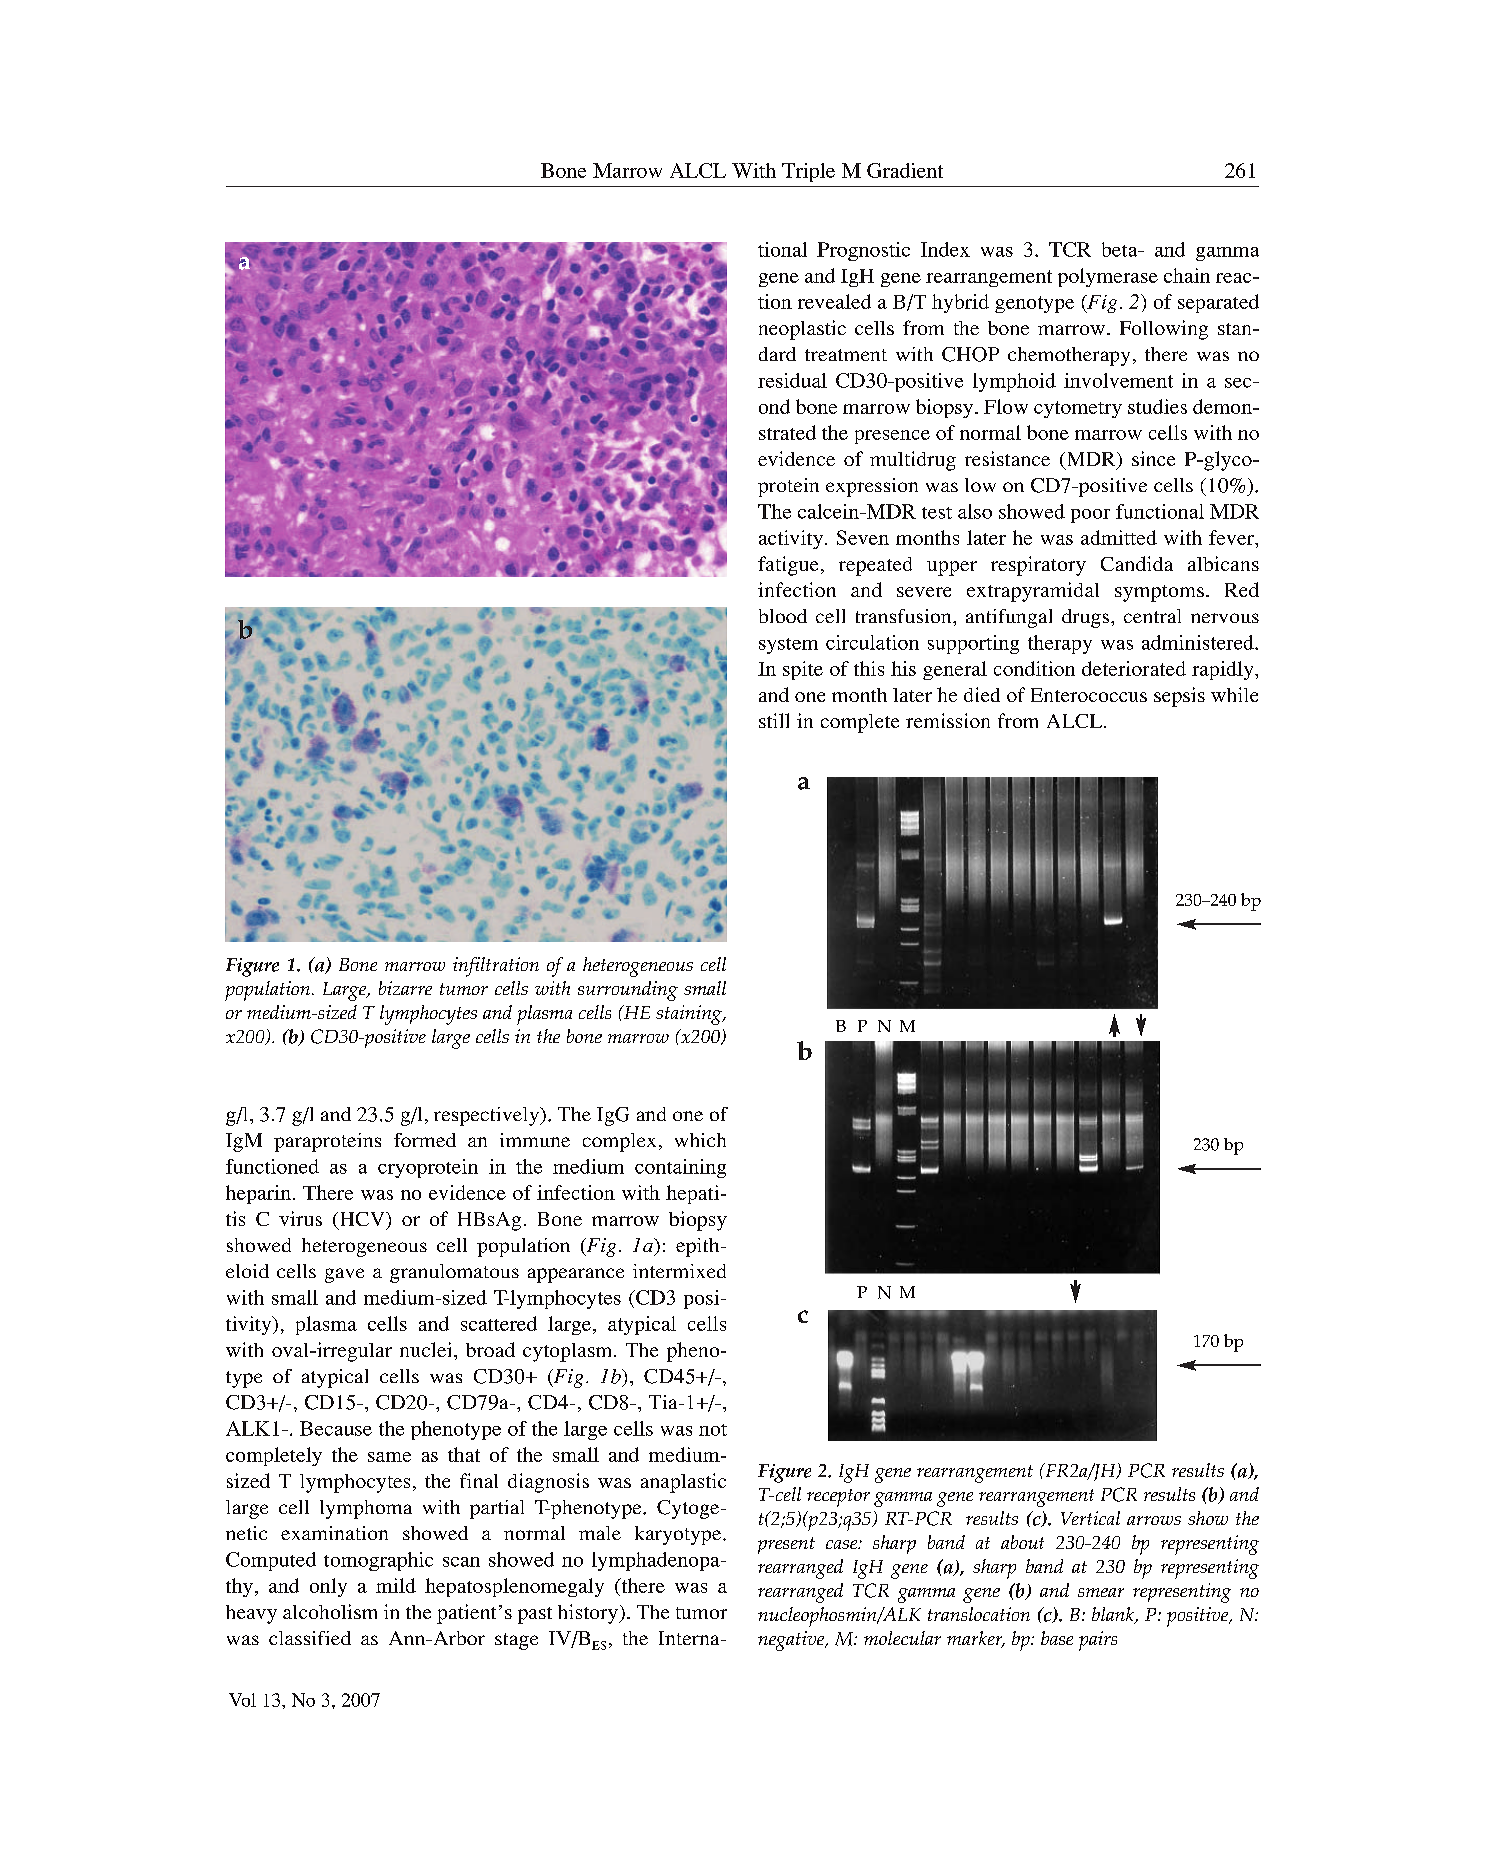  I want to click on Triple, so click(808, 172).
